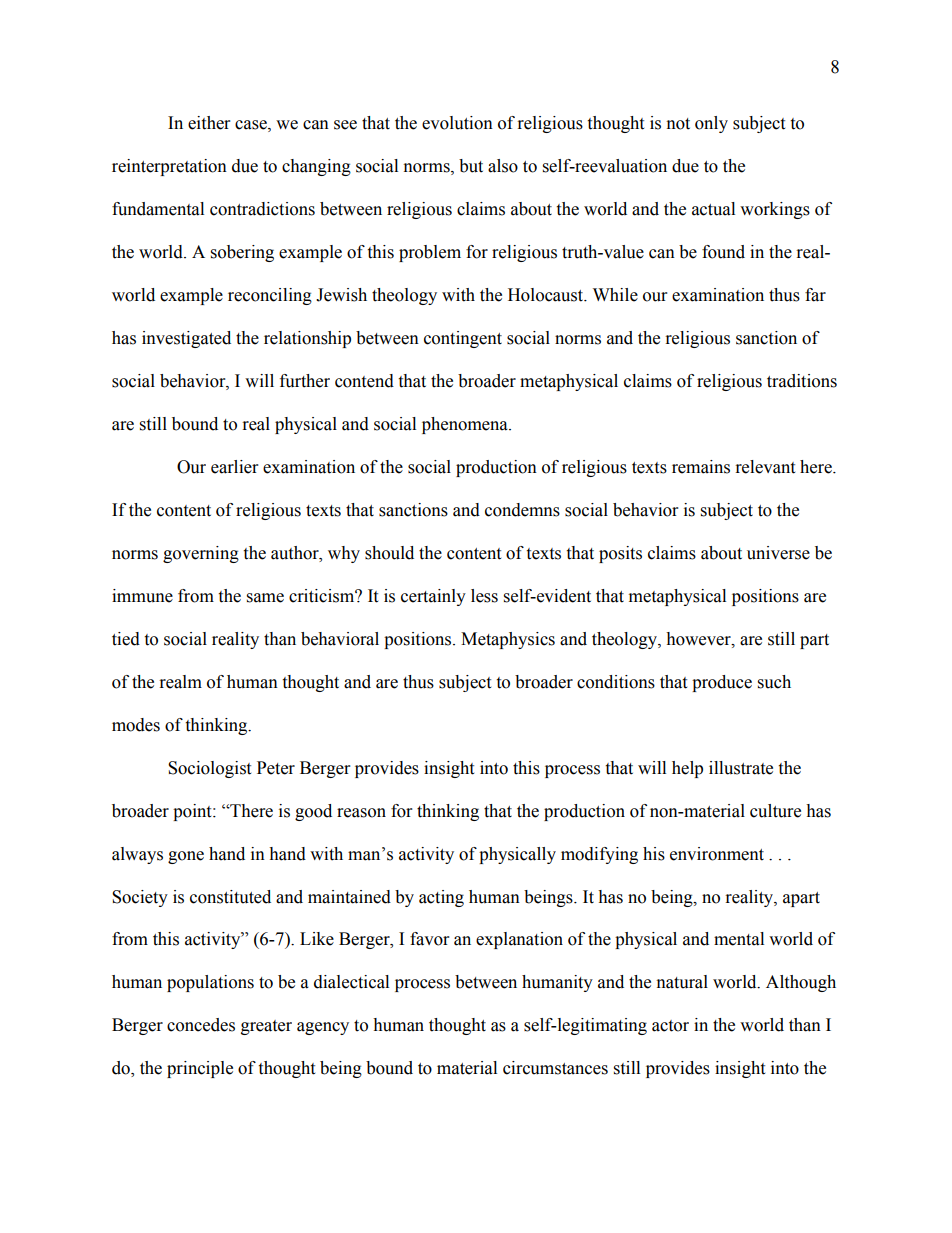 The width and height of the screenshot is (952, 1233). I want to click on less, so click(484, 596).
